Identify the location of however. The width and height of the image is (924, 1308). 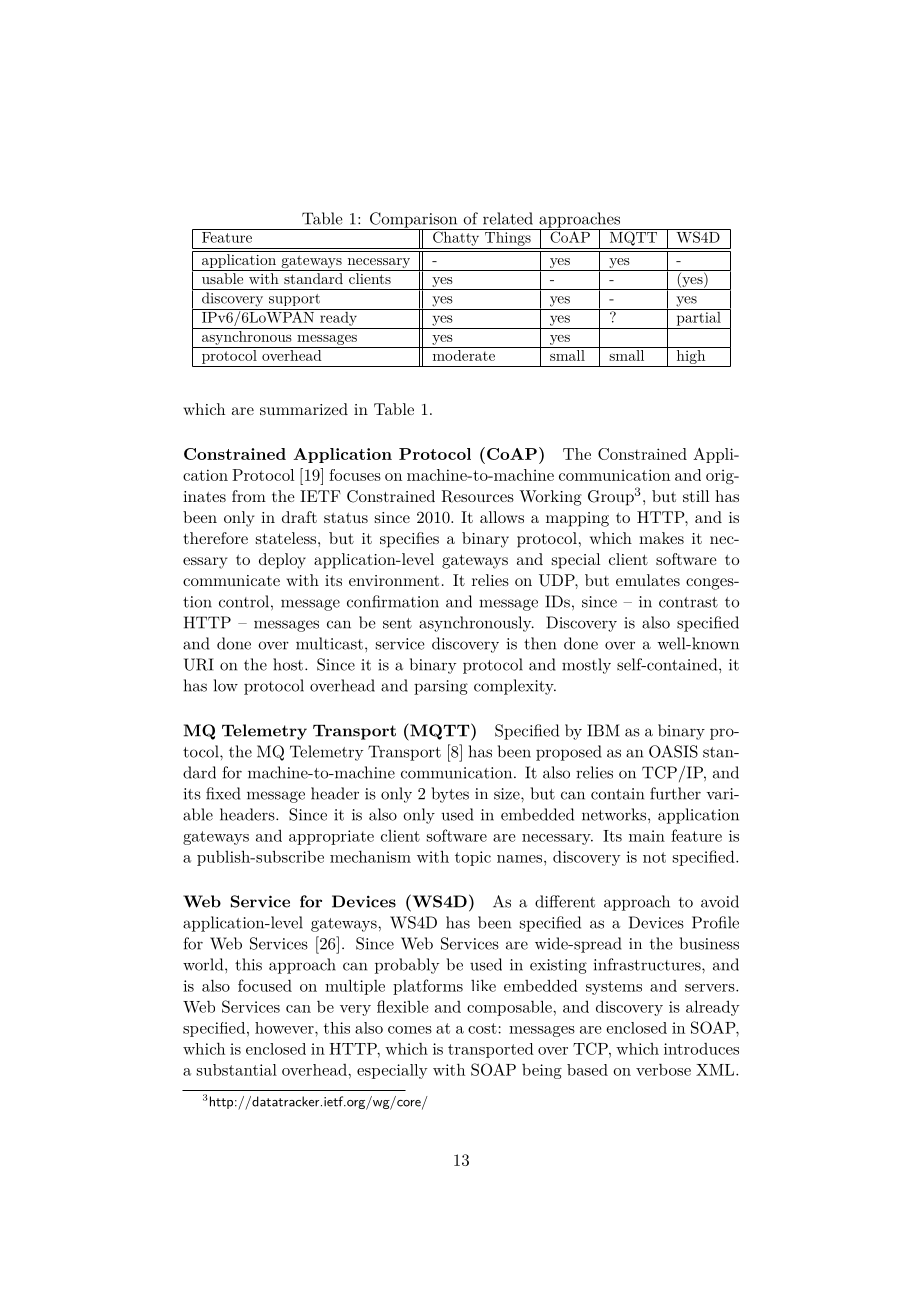
(285, 1028).
